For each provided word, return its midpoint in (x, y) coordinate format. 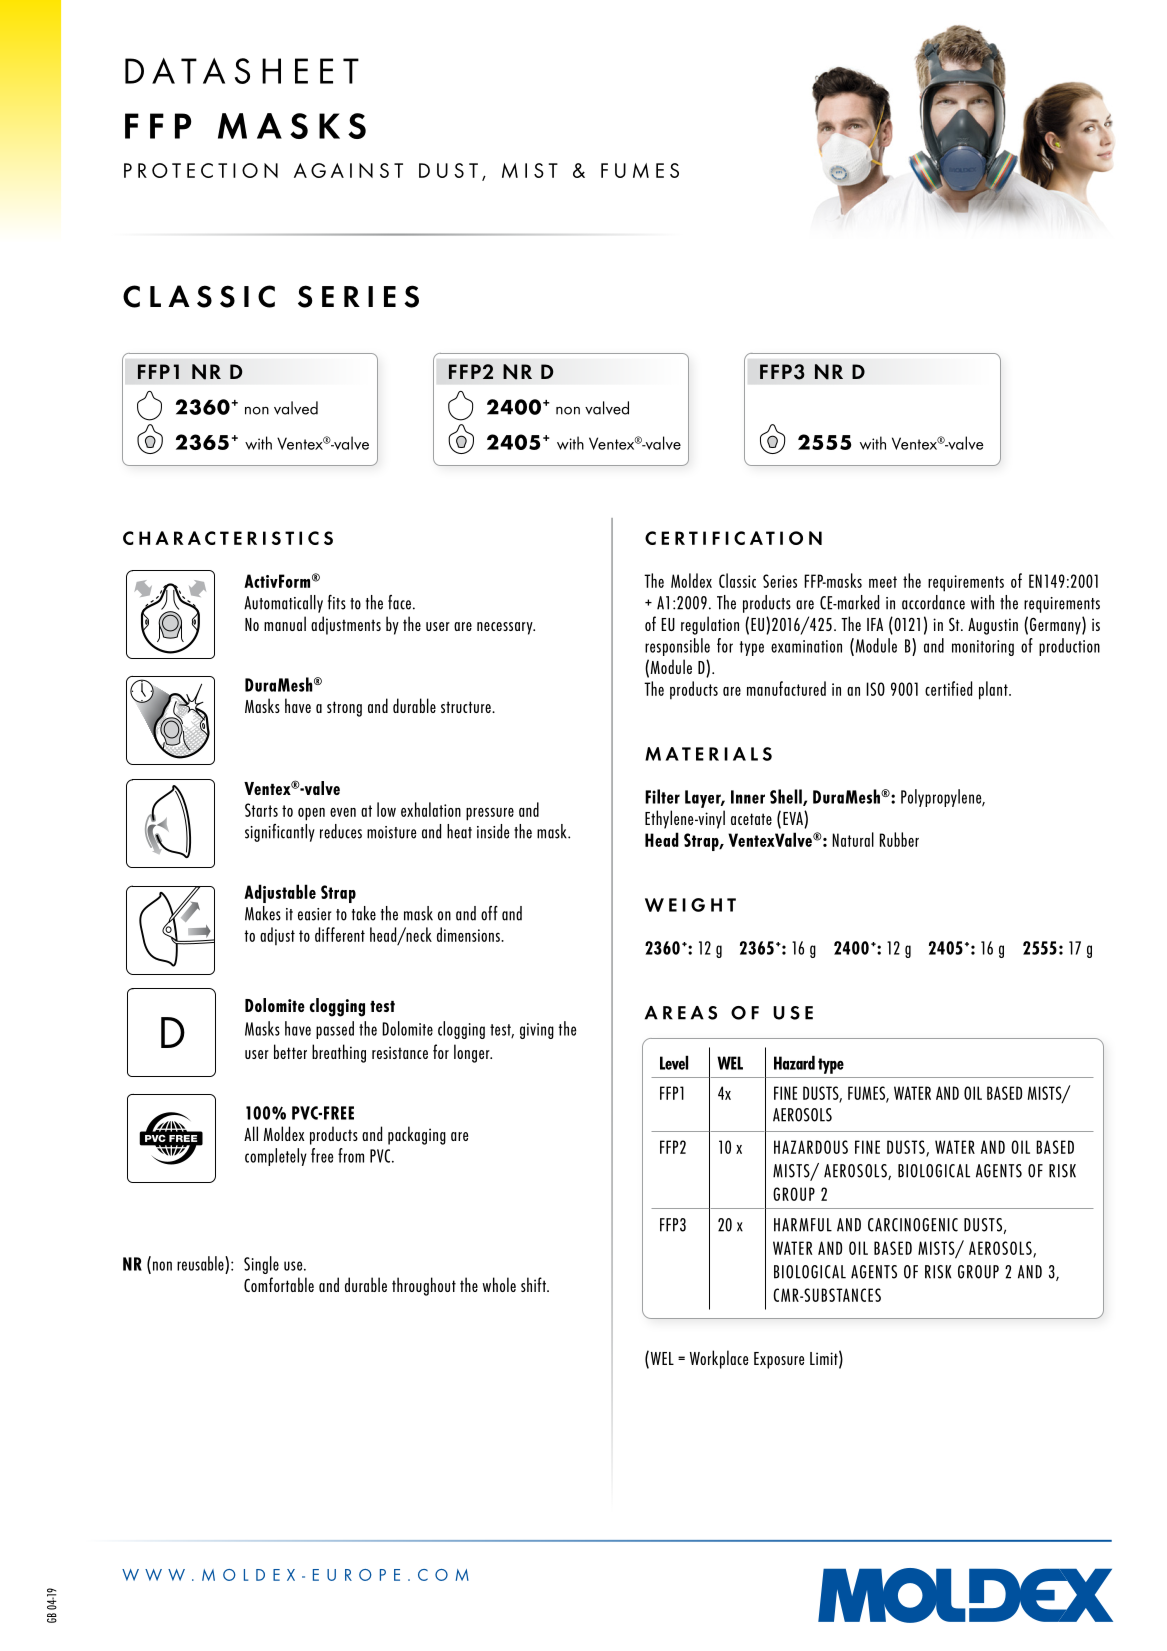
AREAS (681, 1013)
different (340, 934)
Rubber (899, 839)
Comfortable (279, 1284)
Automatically (283, 604)
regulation (710, 625)
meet (883, 582)
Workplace (719, 1359)
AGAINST (348, 170)
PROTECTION (201, 170)
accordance (933, 602)
